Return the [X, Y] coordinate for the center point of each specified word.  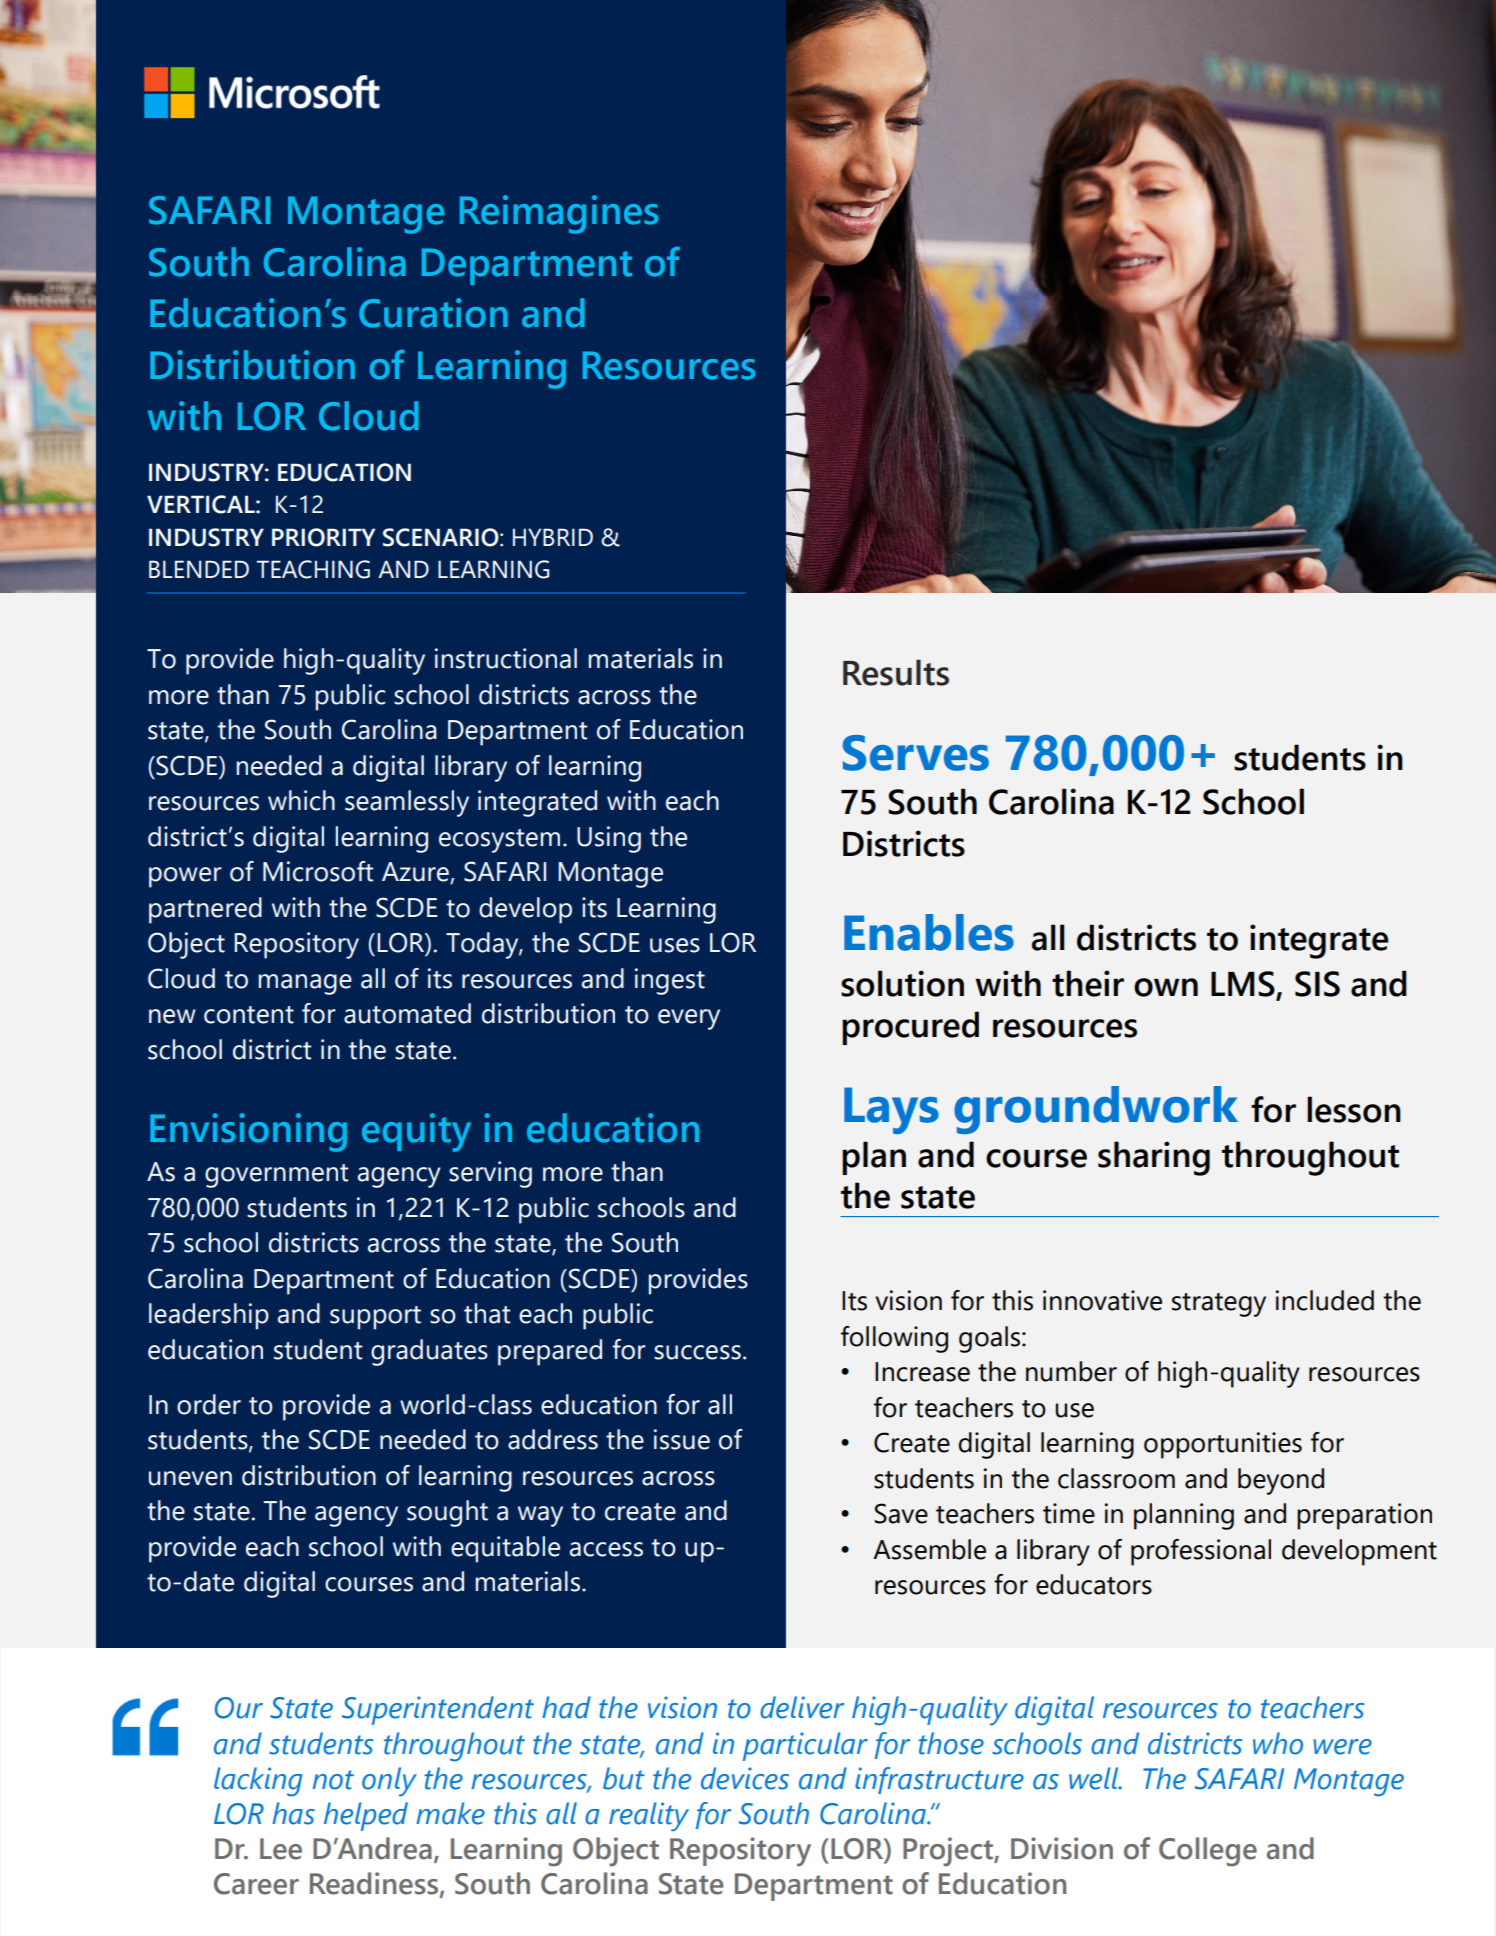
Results [896, 673]
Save [901, 1513]
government [276, 1176]
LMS [1244, 985]
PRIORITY [323, 537]
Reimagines [558, 214]
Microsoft [318, 871]
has [293, 1813]
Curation [433, 313]
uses [675, 945]
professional [1201, 1552]
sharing [1154, 1158]
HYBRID [553, 537]
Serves [916, 753]
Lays [891, 1110]
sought [447, 1513]
